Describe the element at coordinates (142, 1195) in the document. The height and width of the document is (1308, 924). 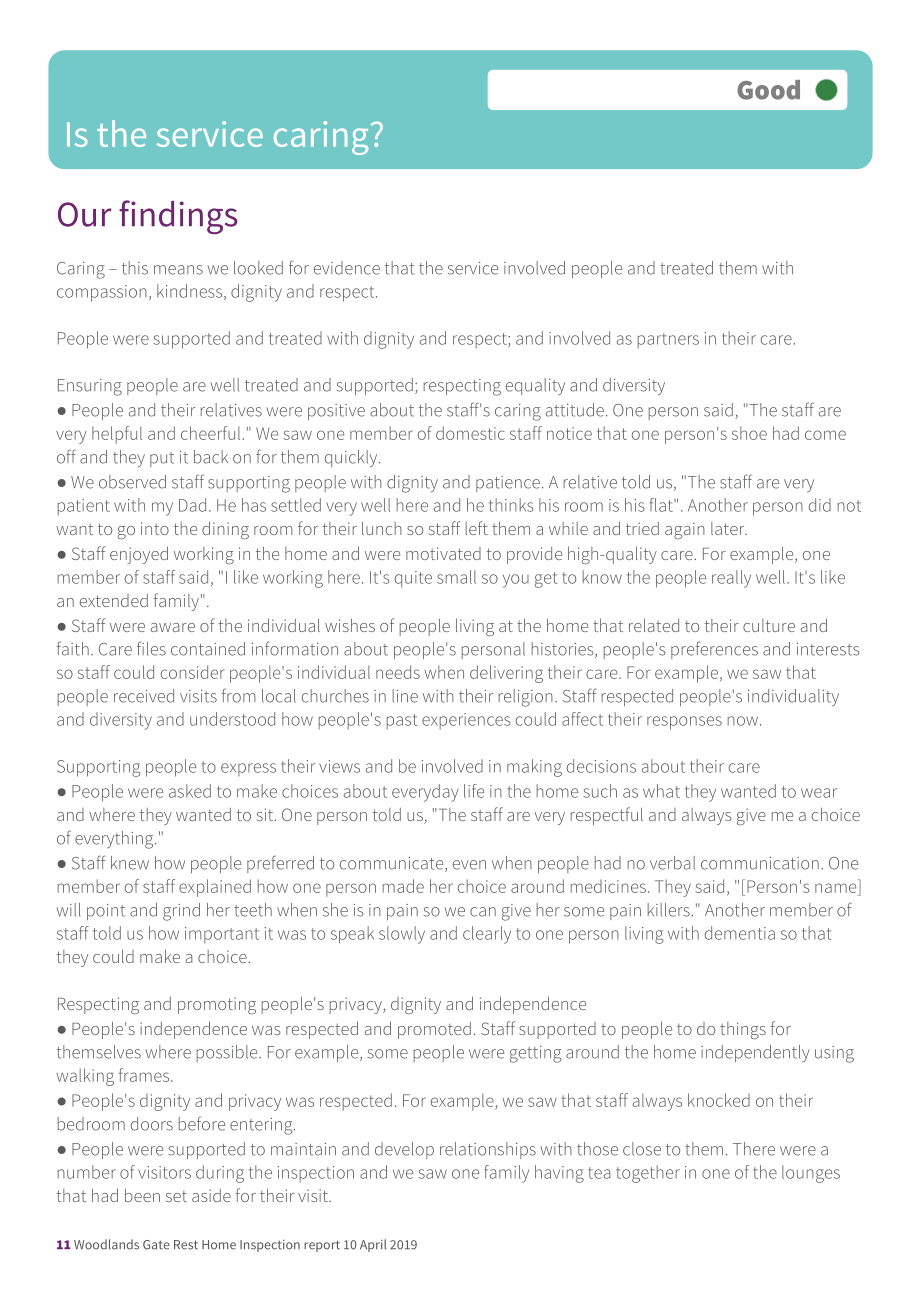
I see `been` at that location.
